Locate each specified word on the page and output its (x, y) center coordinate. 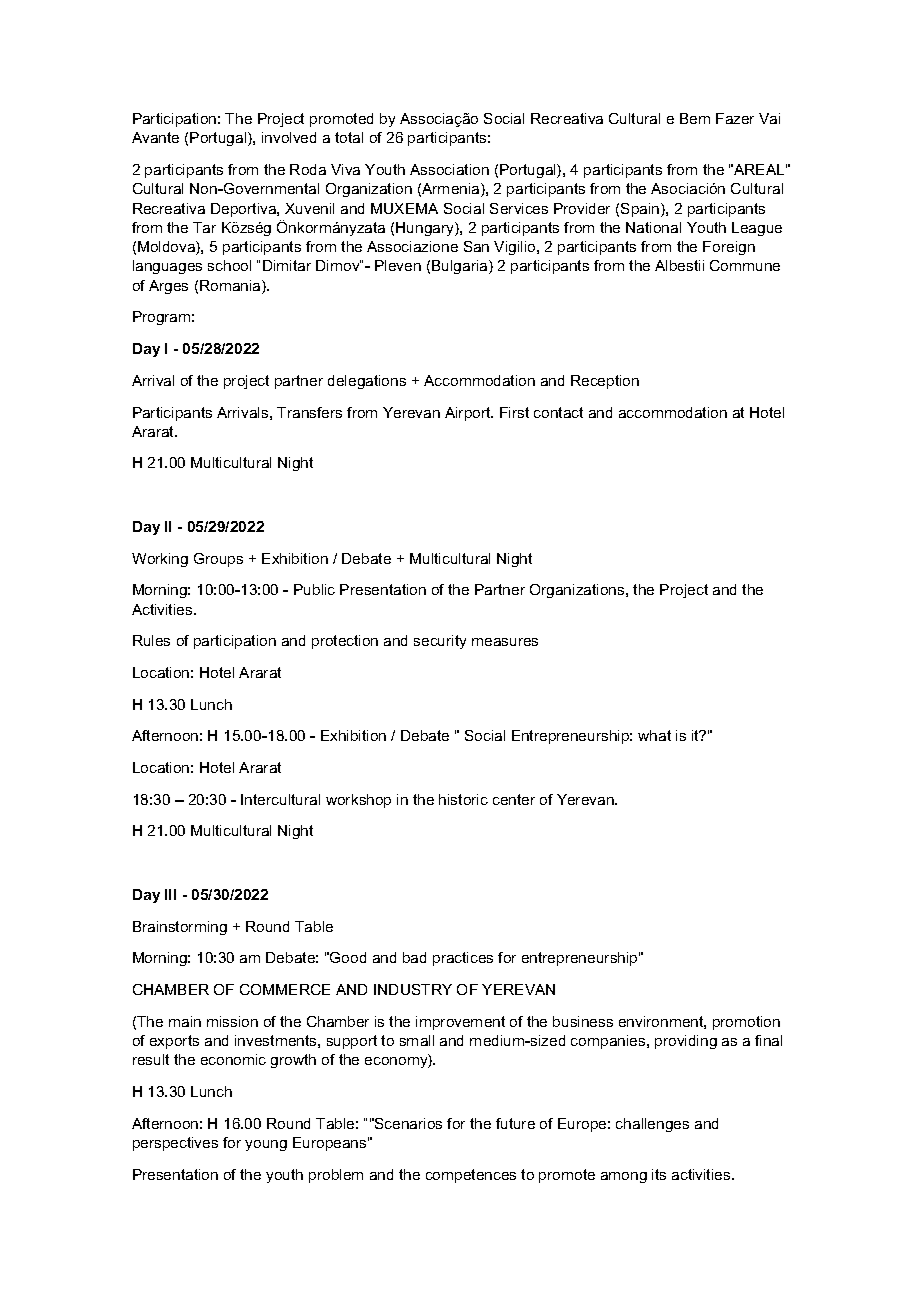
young (266, 1145)
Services (519, 208)
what (654, 735)
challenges (652, 1125)
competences (471, 1176)
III (170, 894)
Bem (695, 118)
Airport (469, 414)
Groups (218, 560)
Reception (605, 382)
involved (289, 137)
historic (463, 799)
